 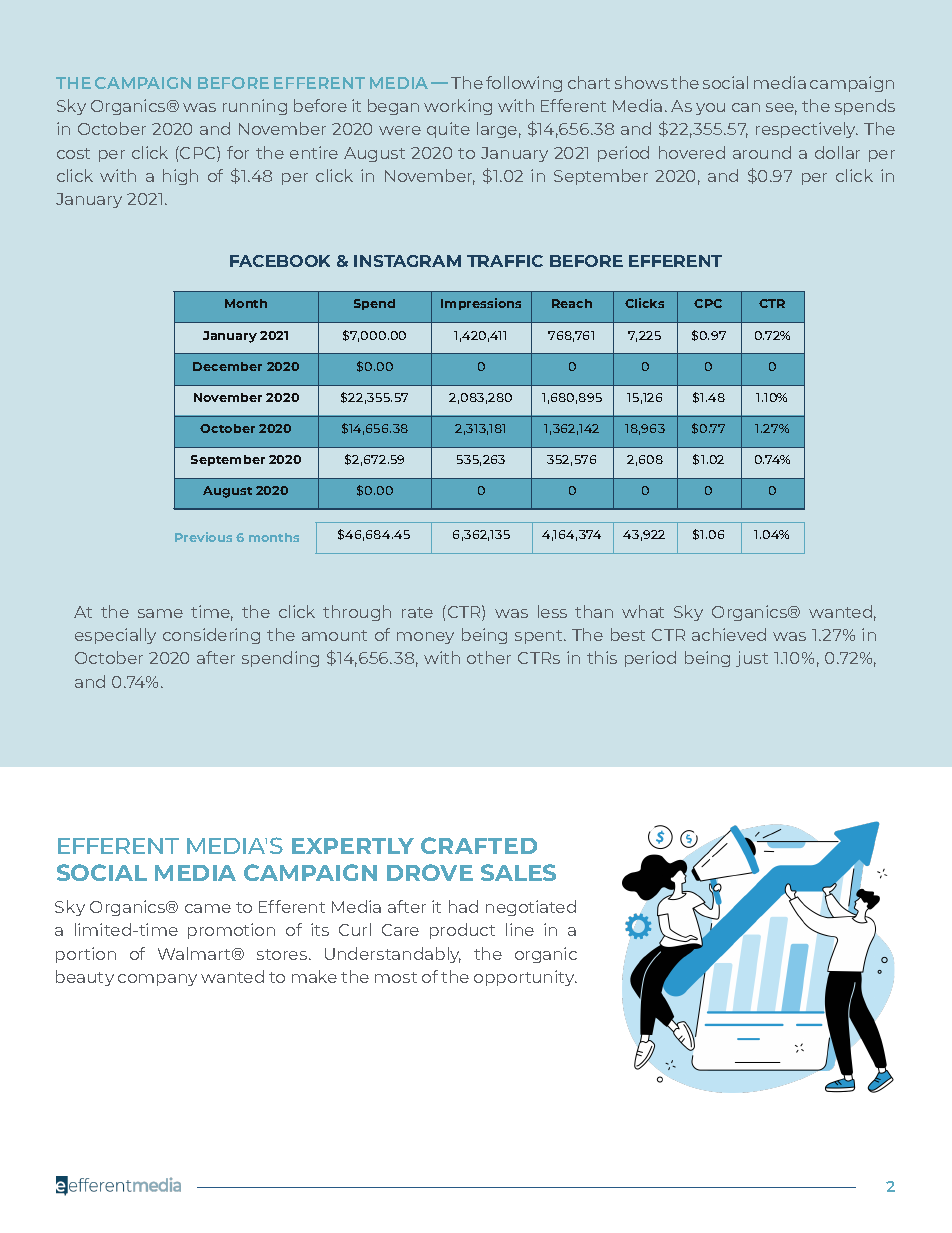 What do you see at coordinates (462, 931) in the screenshot?
I see `product` at bounding box center [462, 931].
